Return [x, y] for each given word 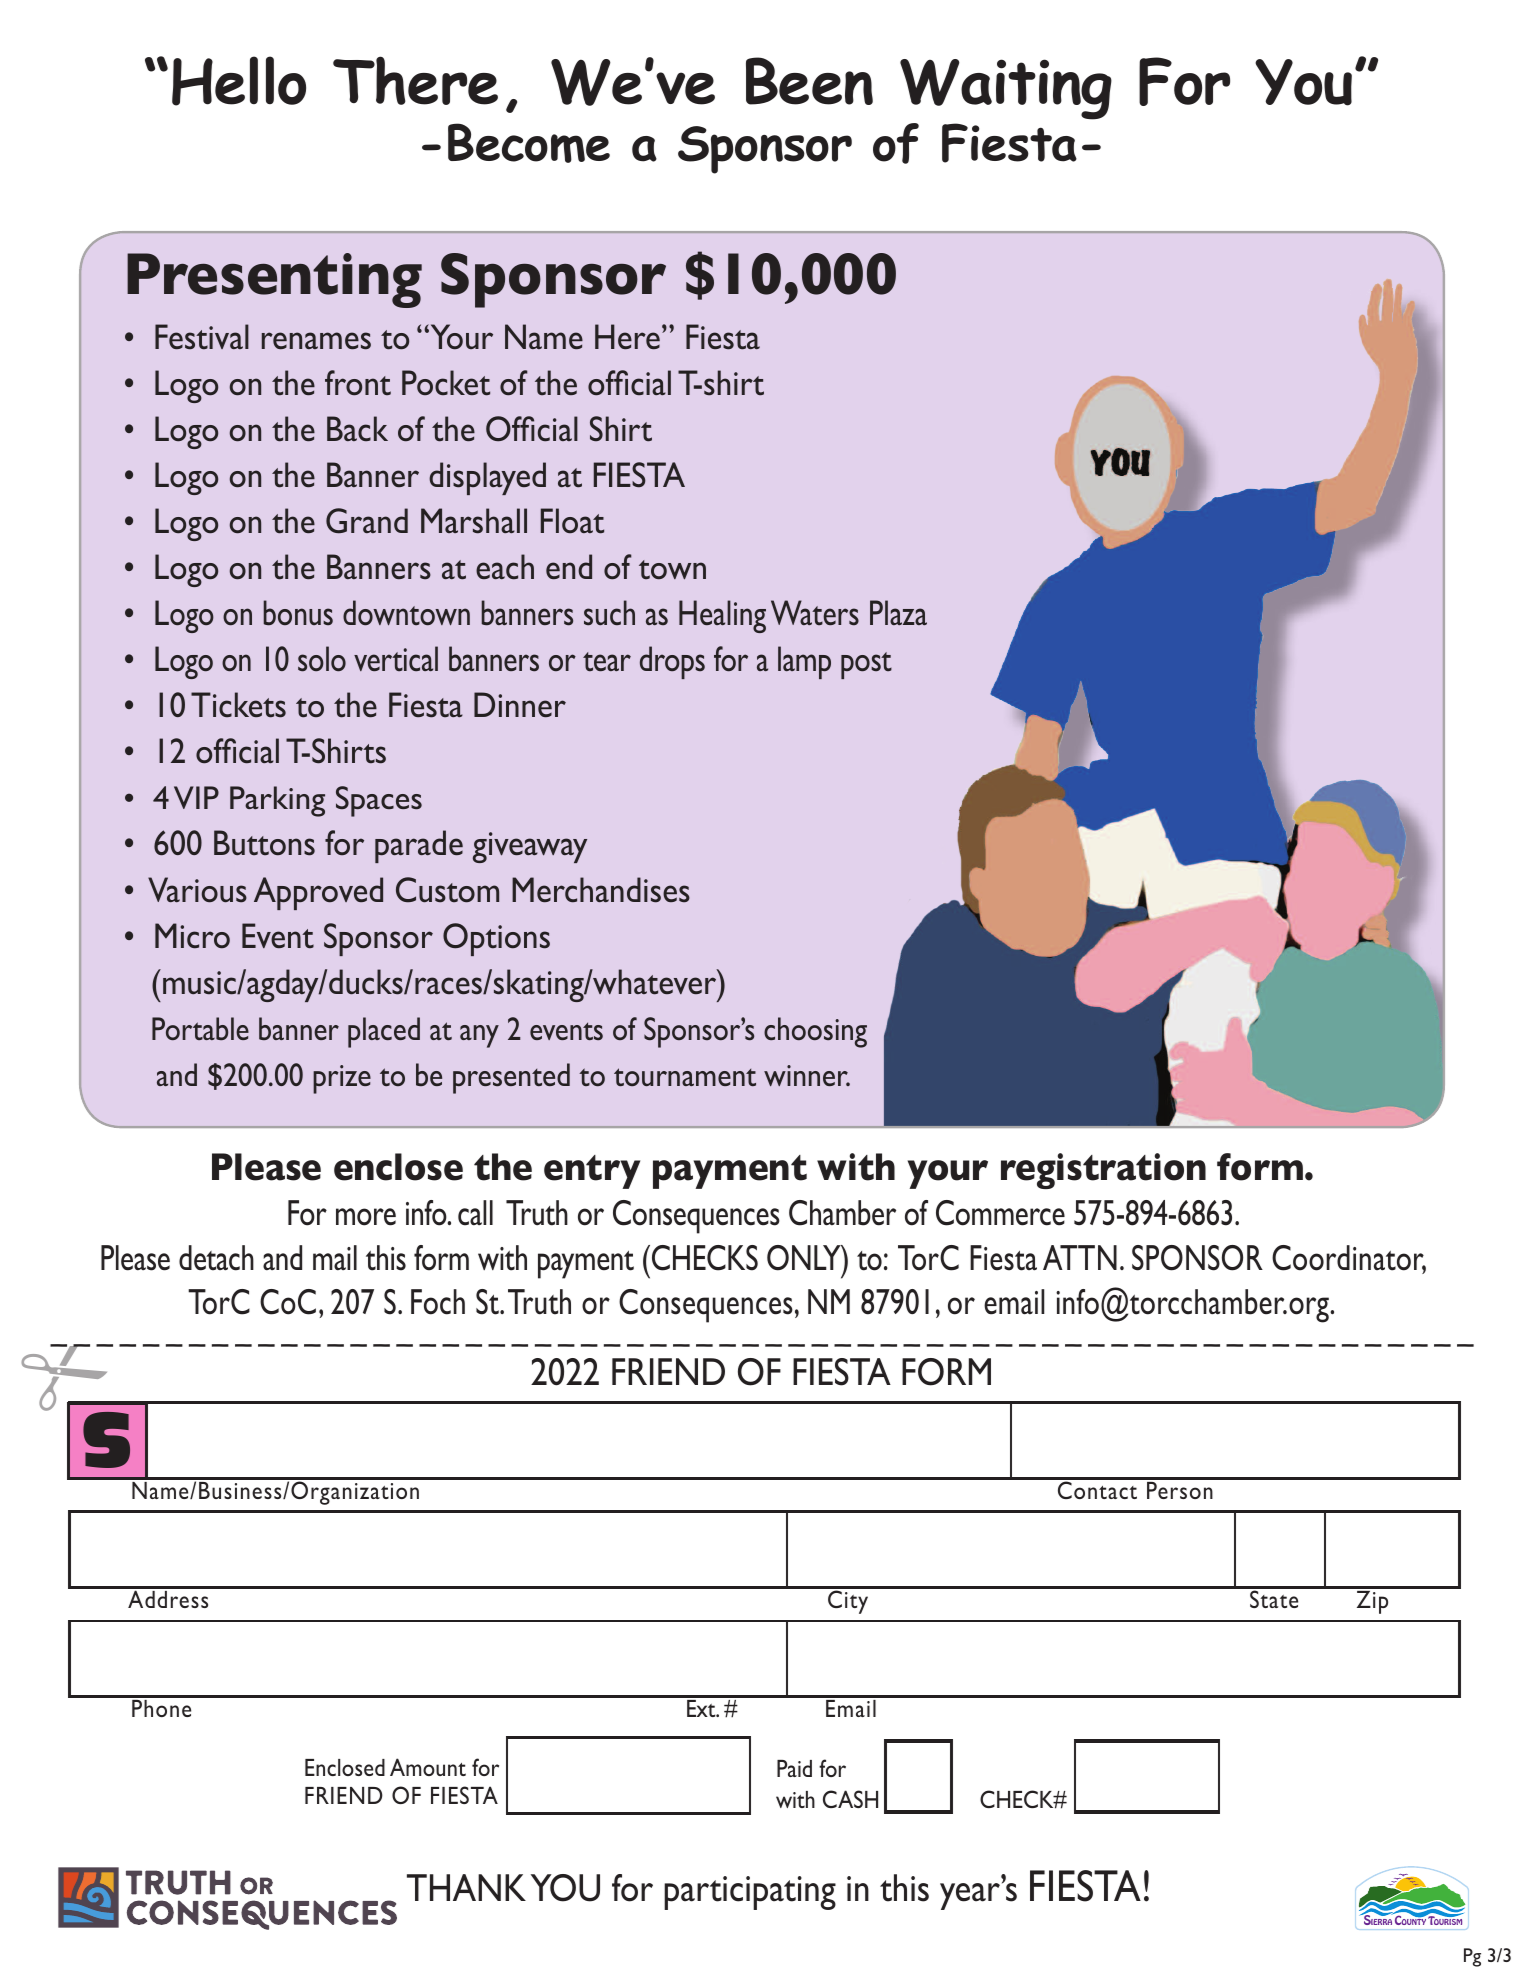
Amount [428, 1767]
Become [529, 143]
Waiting [1006, 89]
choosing [815, 1032]
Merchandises [601, 890]
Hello [239, 81]
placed [384, 1032]
